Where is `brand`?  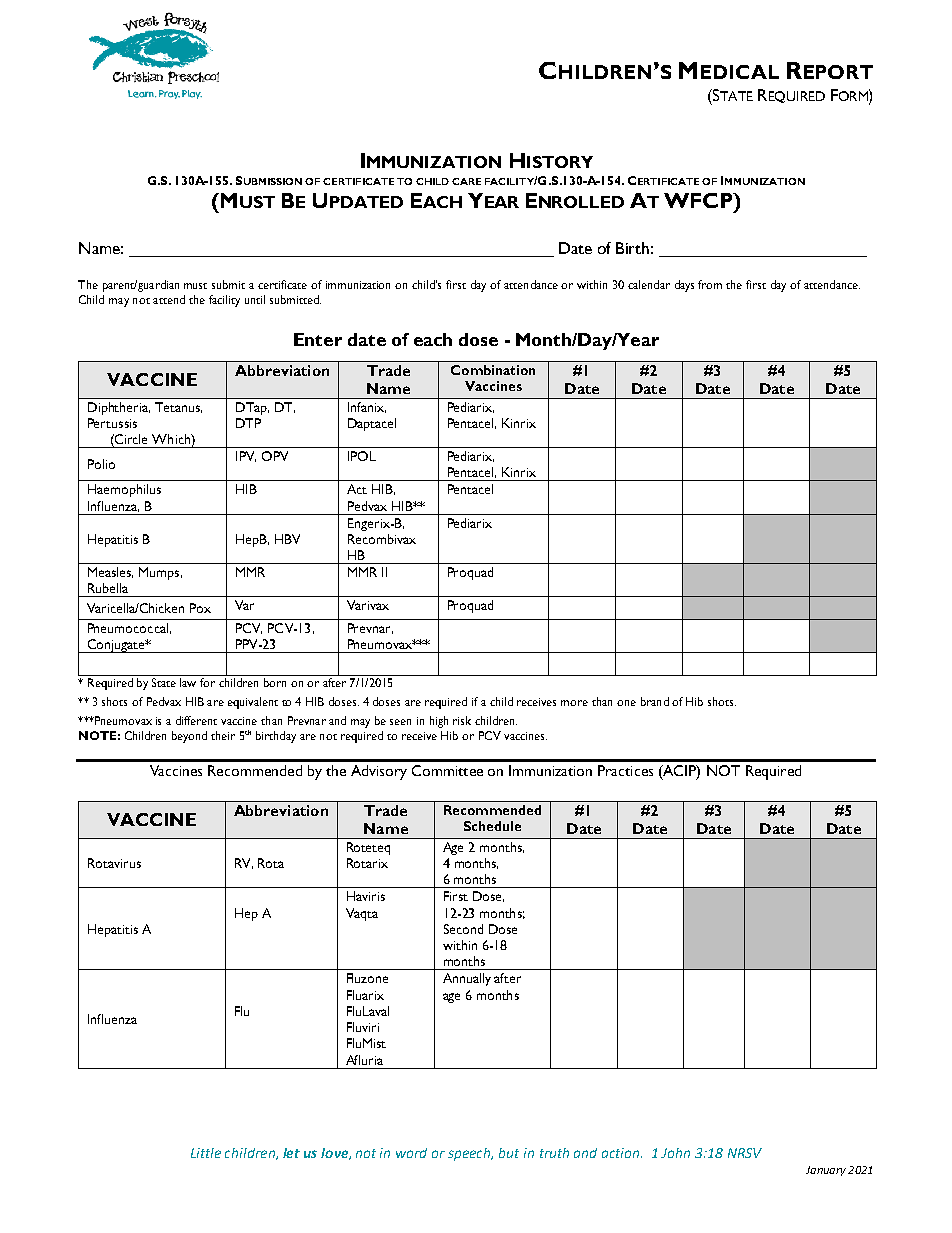 brand is located at coordinates (655, 701).
